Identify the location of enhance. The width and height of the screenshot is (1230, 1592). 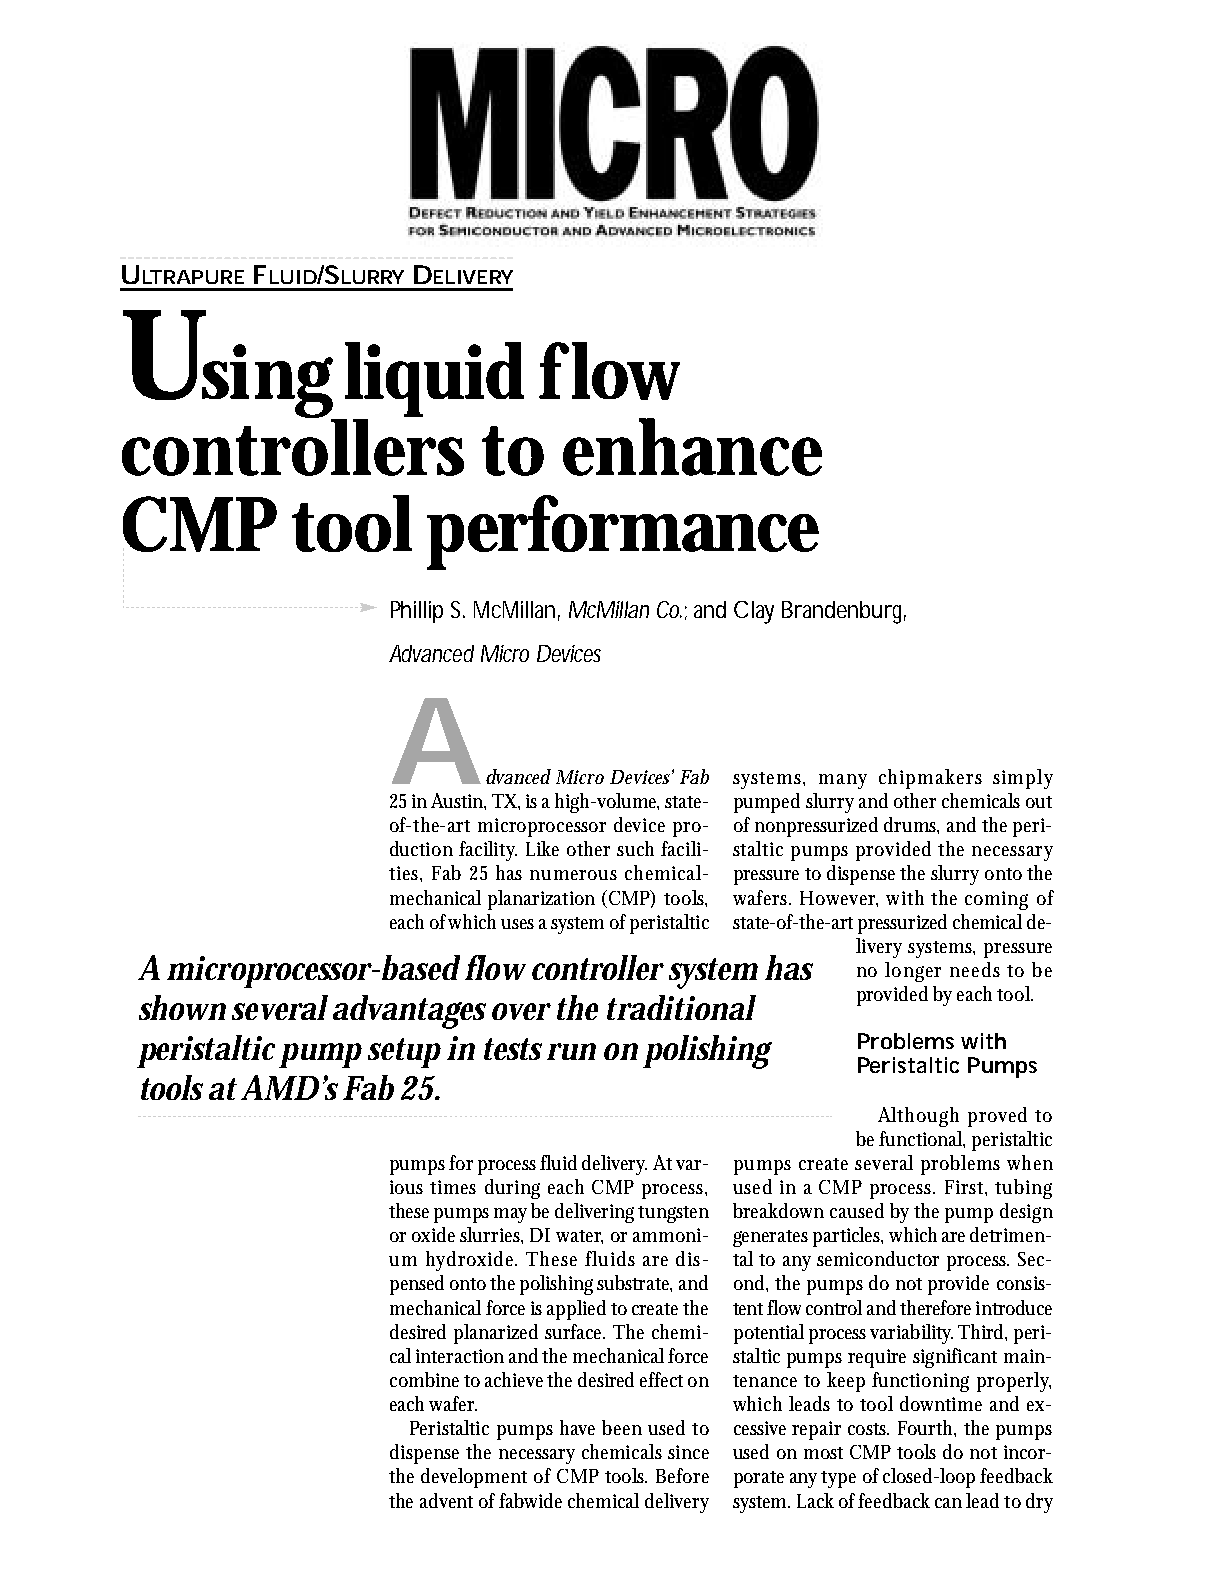
(692, 447).
